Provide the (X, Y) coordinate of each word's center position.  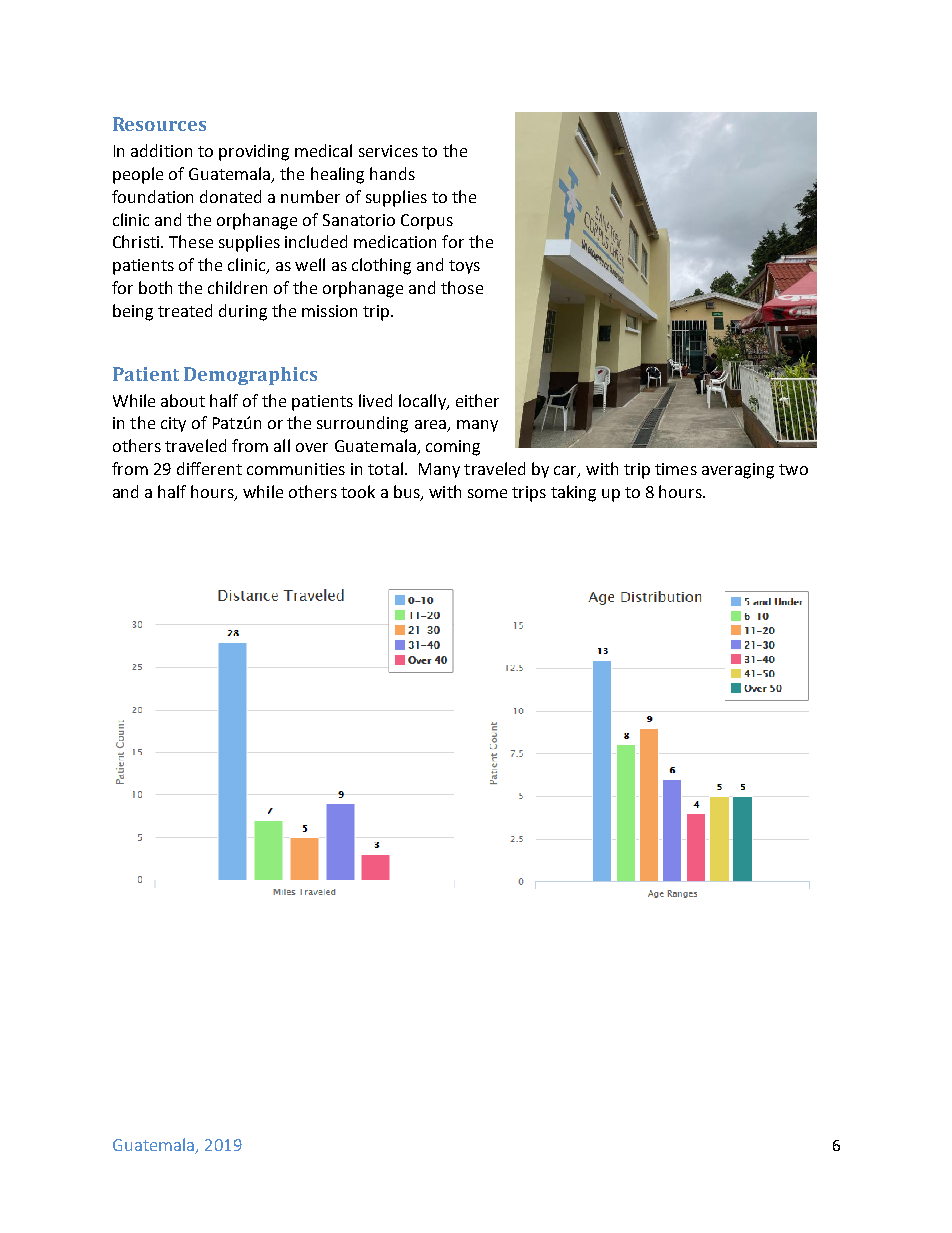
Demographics (250, 376)
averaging (738, 471)
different (209, 468)
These (191, 241)
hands (392, 173)
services (388, 151)
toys (464, 267)
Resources (159, 124)
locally (423, 402)
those (462, 287)
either (477, 400)
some (487, 493)
